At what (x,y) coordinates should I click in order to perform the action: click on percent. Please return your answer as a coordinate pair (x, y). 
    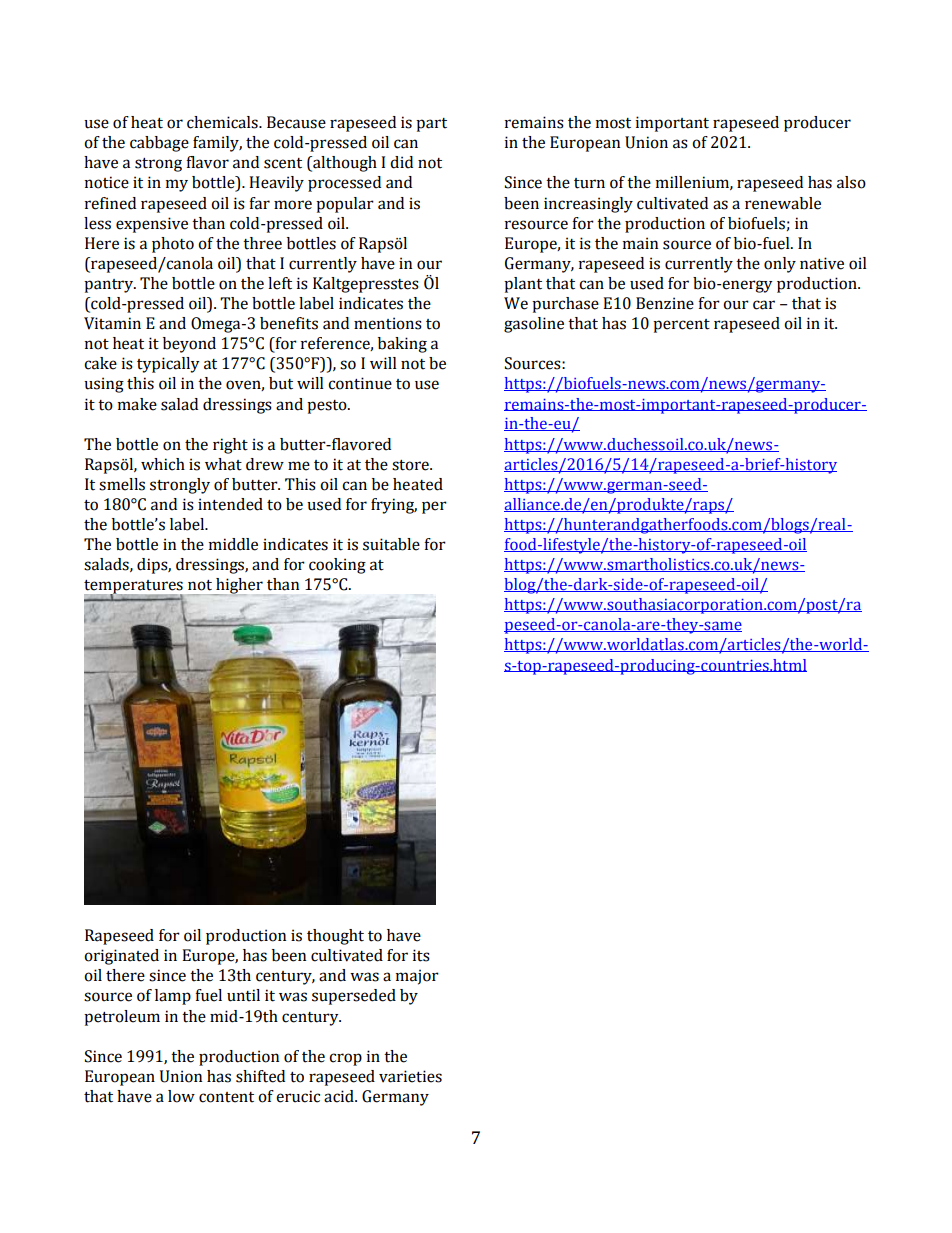
    Looking at the image, I should click on (681, 326).
